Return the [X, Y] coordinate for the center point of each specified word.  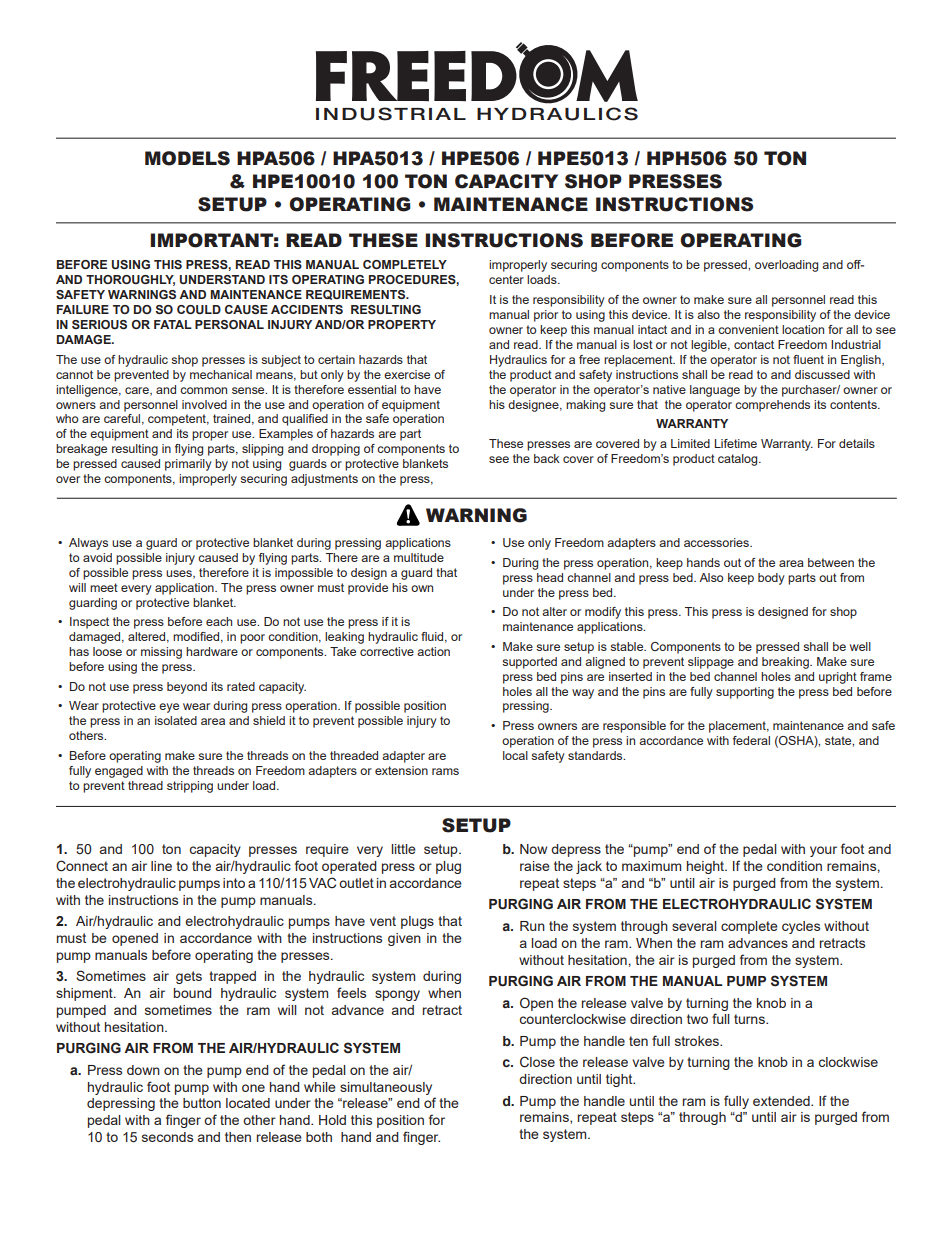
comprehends [772, 406]
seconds [167, 1137]
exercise [407, 374]
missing [161, 653]
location [803, 329]
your [823, 851]
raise [535, 866]
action [433, 651]
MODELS [187, 158]
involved [204, 404]
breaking [786, 663]
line [161, 866]
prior [546, 316]
